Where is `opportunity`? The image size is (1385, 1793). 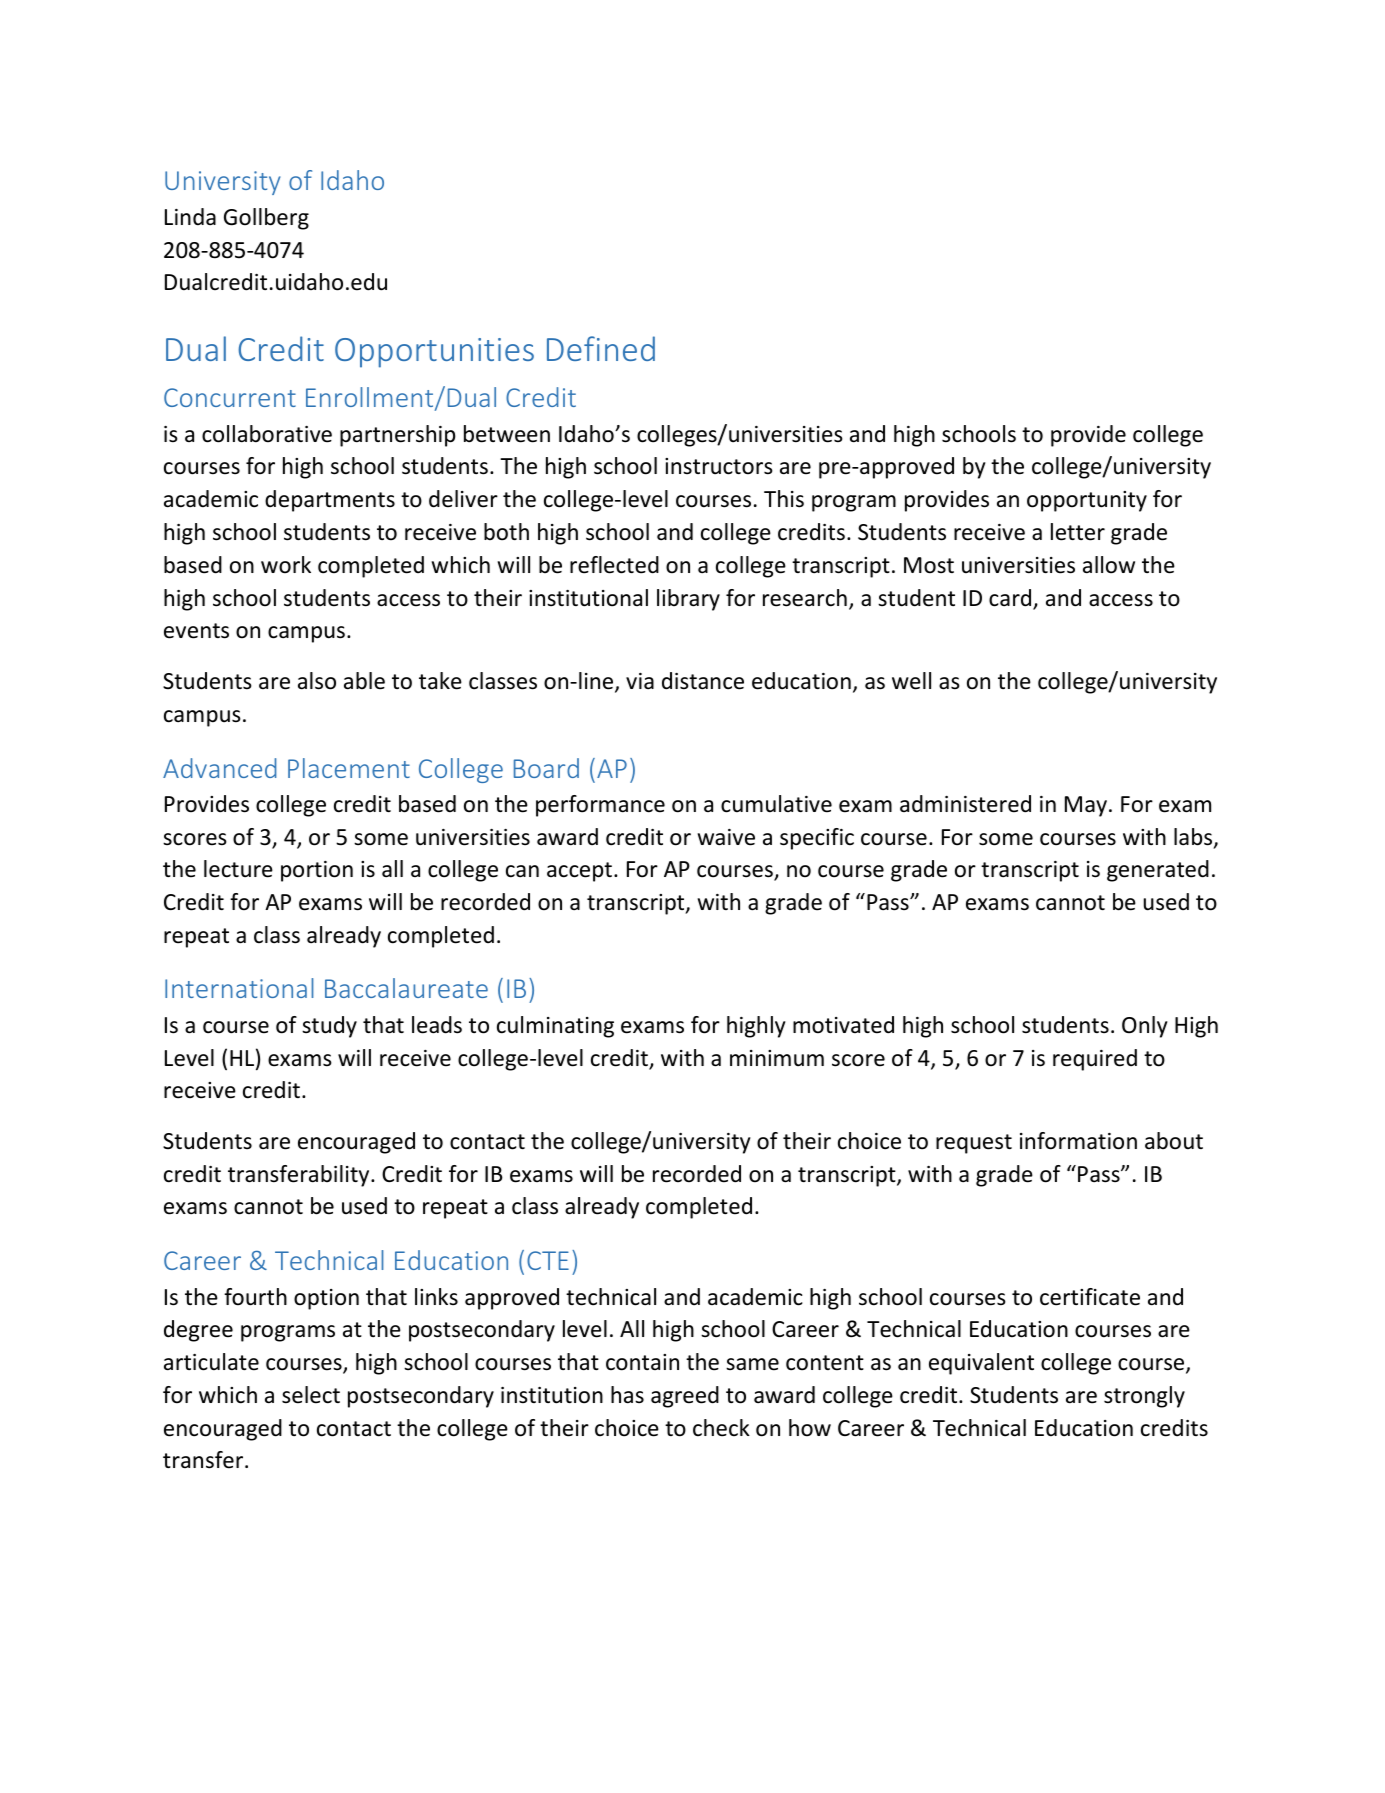 opportunity is located at coordinates (1087, 501).
